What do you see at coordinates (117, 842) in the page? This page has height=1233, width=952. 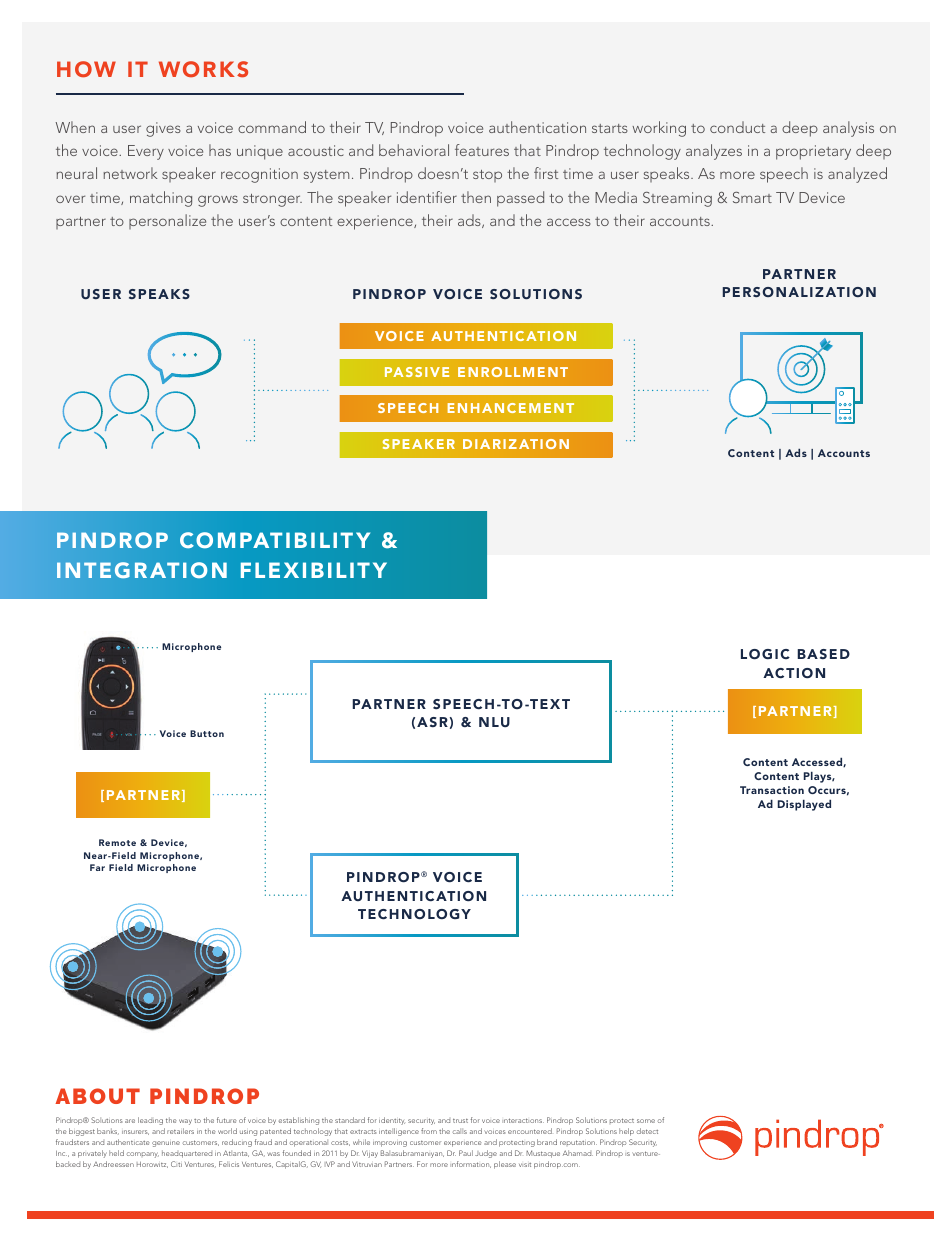 I see `Remote` at bounding box center [117, 842].
